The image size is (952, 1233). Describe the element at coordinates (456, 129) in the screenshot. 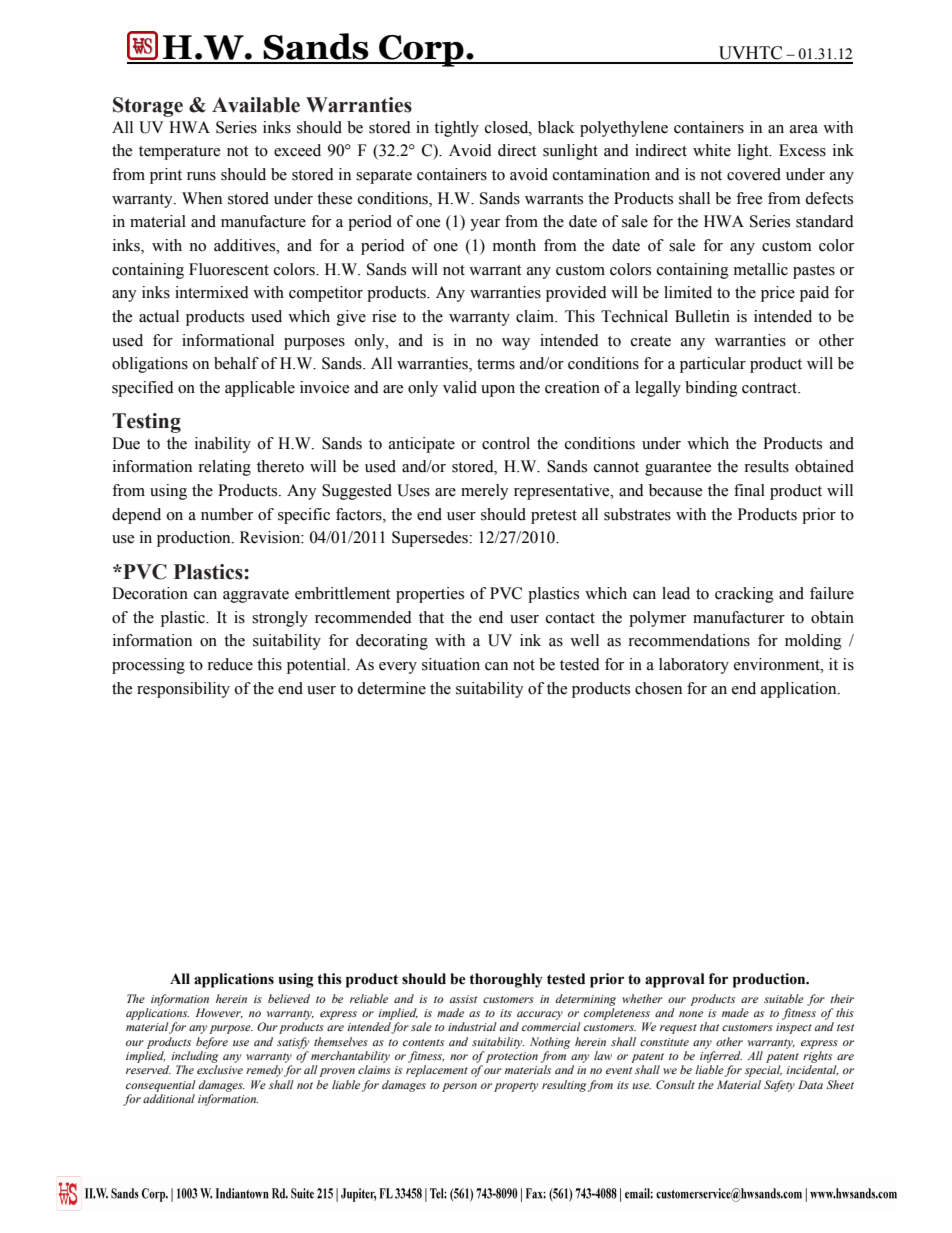

I see `tightly` at that location.
